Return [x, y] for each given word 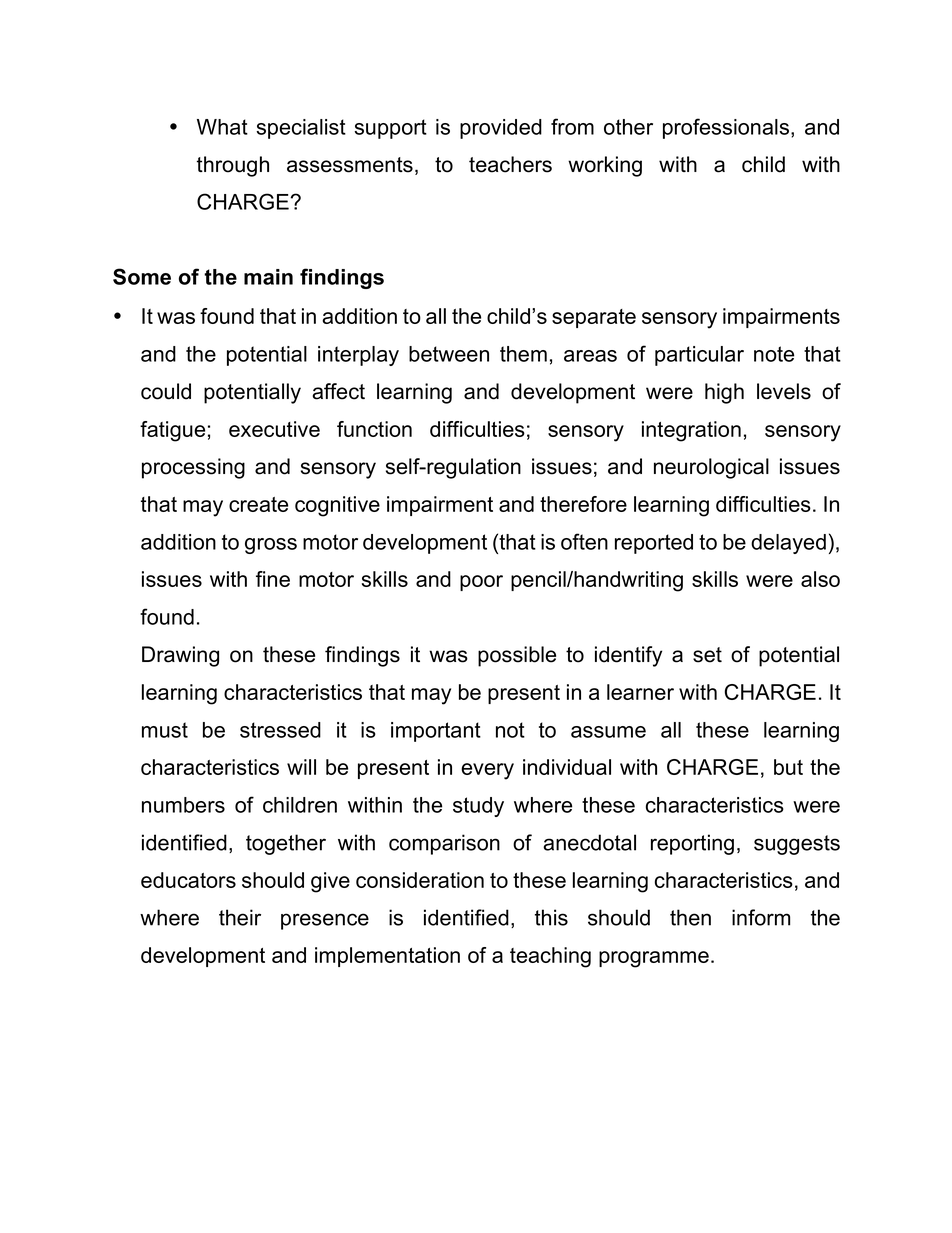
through [233, 166]
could [166, 391]
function [374, 429]
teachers [510, 164]
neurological [711, 468]
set [707, 655]
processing [193, 468]
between [449, 354]
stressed [280, 730]
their [240, 917]
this [551, 917]
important [436, 732]
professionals [726, 128]
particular [699, 356]
